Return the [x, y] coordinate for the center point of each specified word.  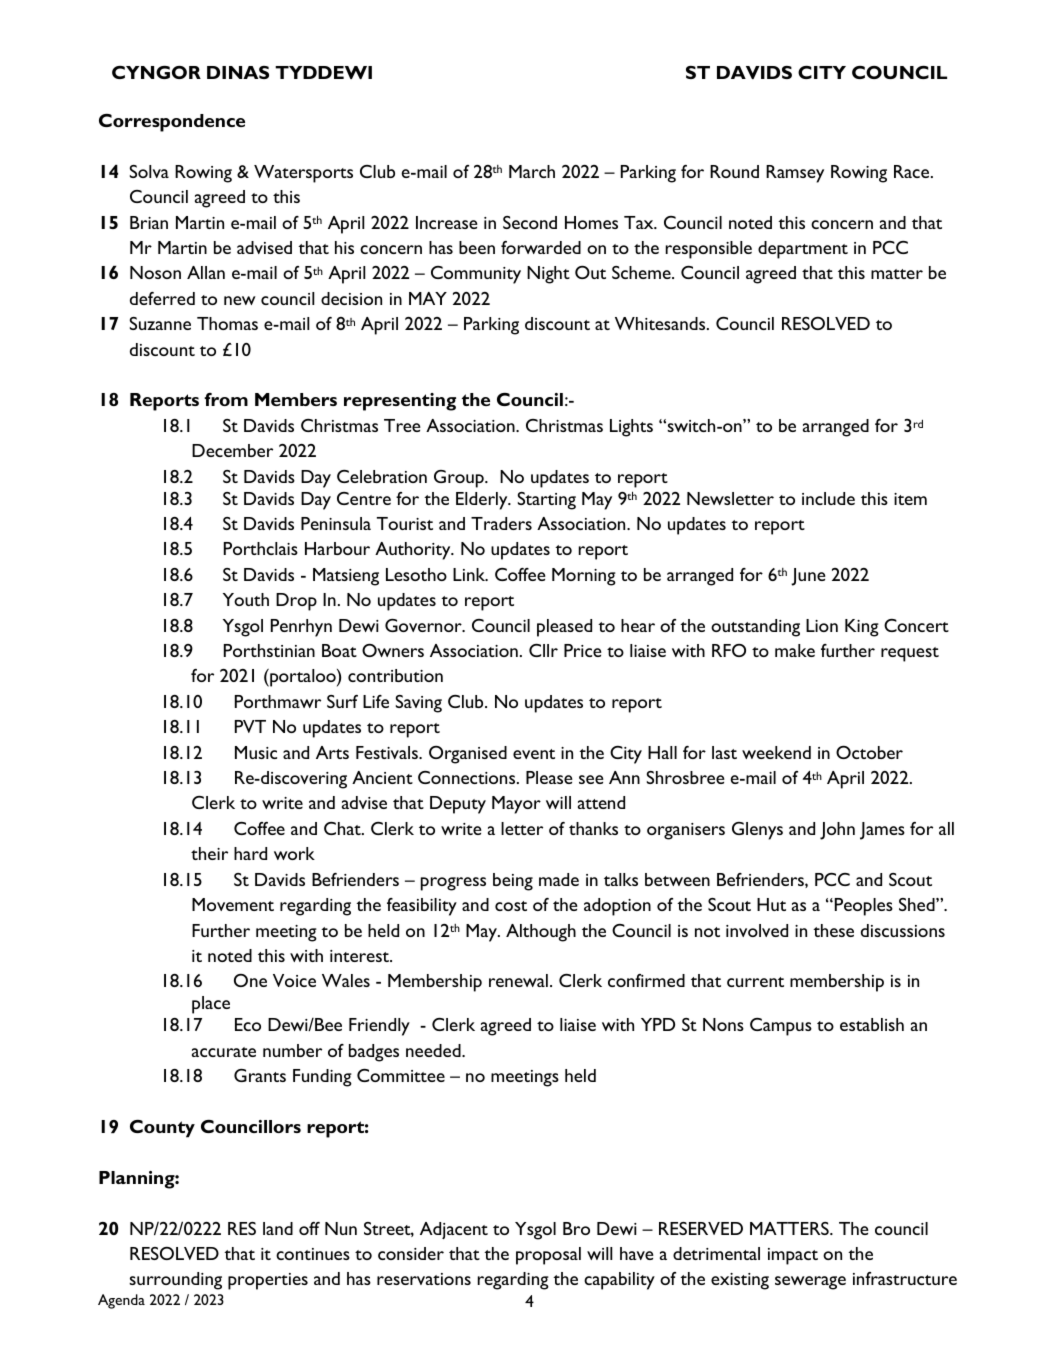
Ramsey [795, 174]
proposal [548, 1256]
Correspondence [172, 123]
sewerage [810, 1283]
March [532, 171]
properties [268, 1281]
